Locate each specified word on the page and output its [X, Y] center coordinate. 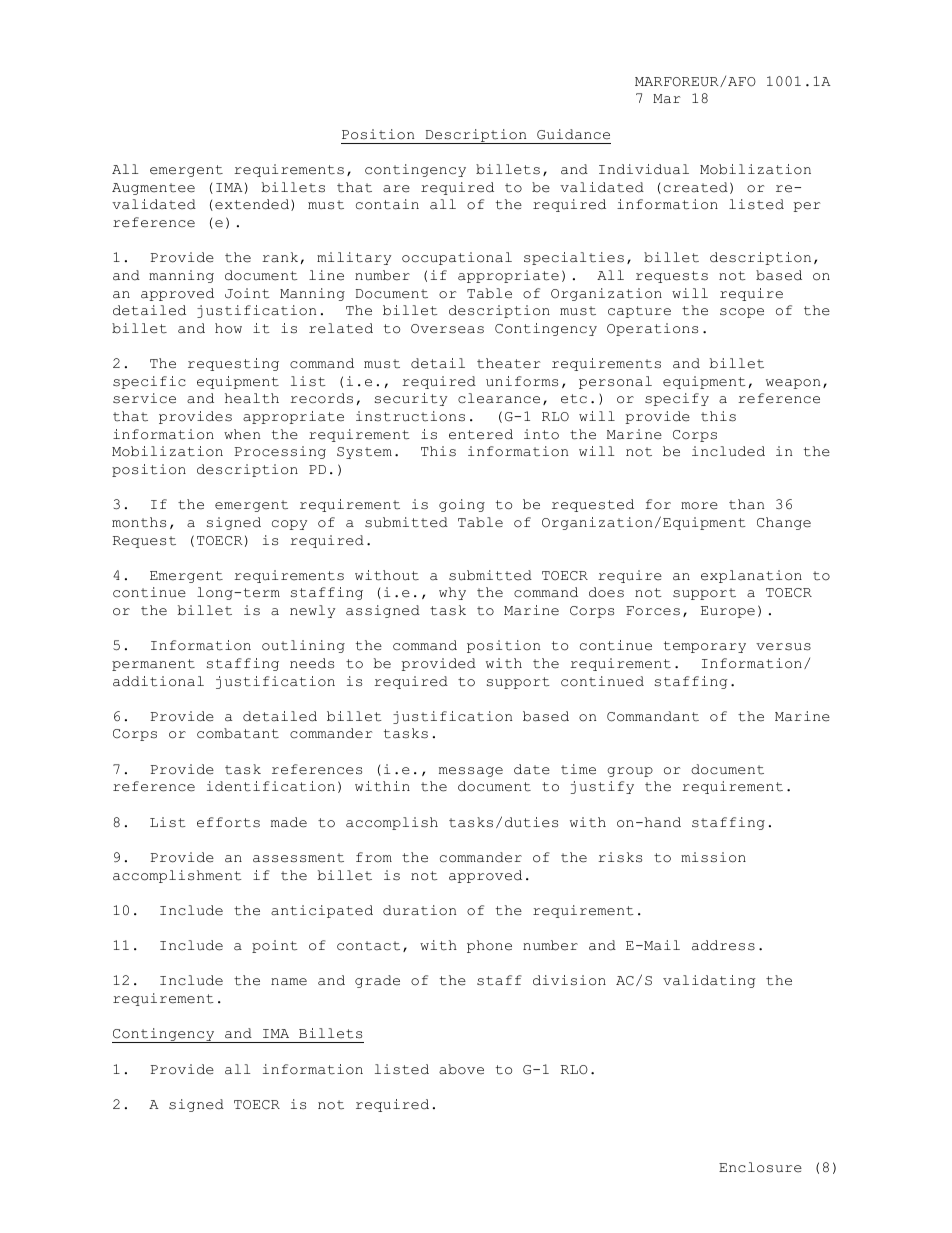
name [289, 982]
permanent [153, 665]
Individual [644, 169]
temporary [705, 647]
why [452, 593]
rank [280, 257]
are [396, 189]
